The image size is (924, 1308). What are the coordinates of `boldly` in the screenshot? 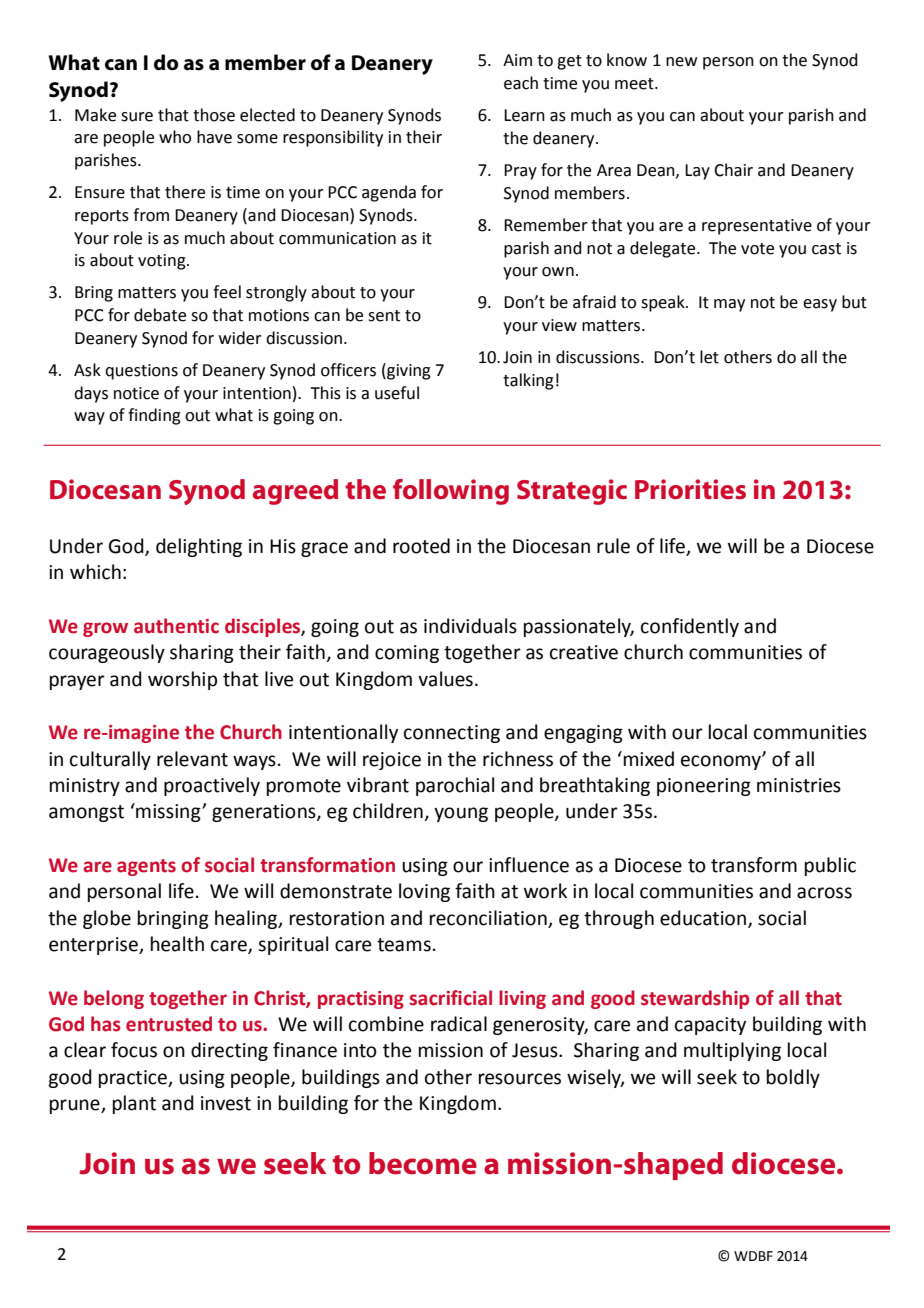 It's located at (793, 1078).
